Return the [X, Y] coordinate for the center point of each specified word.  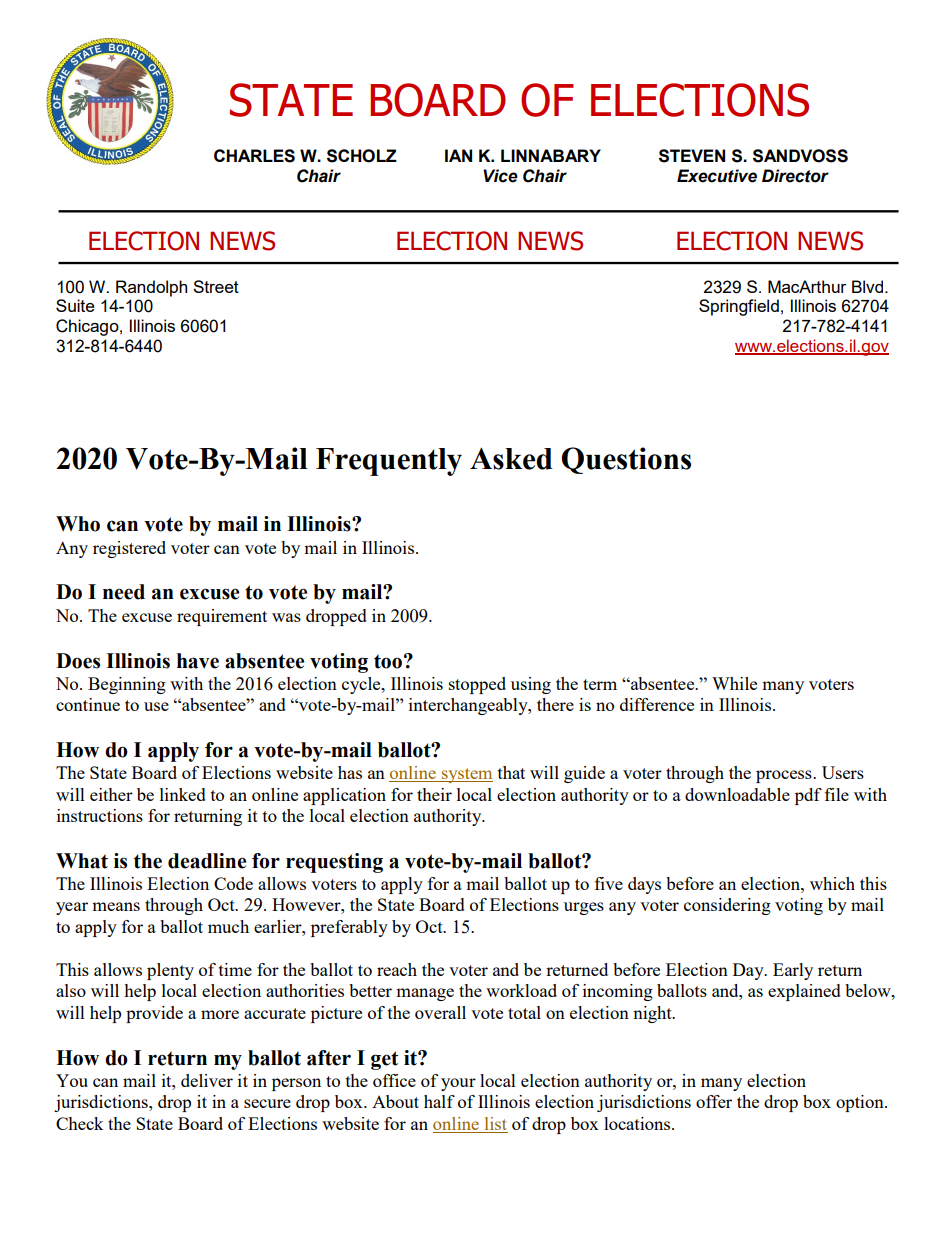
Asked [511, 458]
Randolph [151, 288]
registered [129, 549]
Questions [626, 460]
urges [584, 908]
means [116, 906]
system [466, 775]
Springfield [739, 307]
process [785, 776]
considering [727, 906]
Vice [500, 176]
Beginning [127, 685]
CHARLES [254, 156]
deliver [207, 1080]
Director [795, 176]
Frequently [389, 462]
